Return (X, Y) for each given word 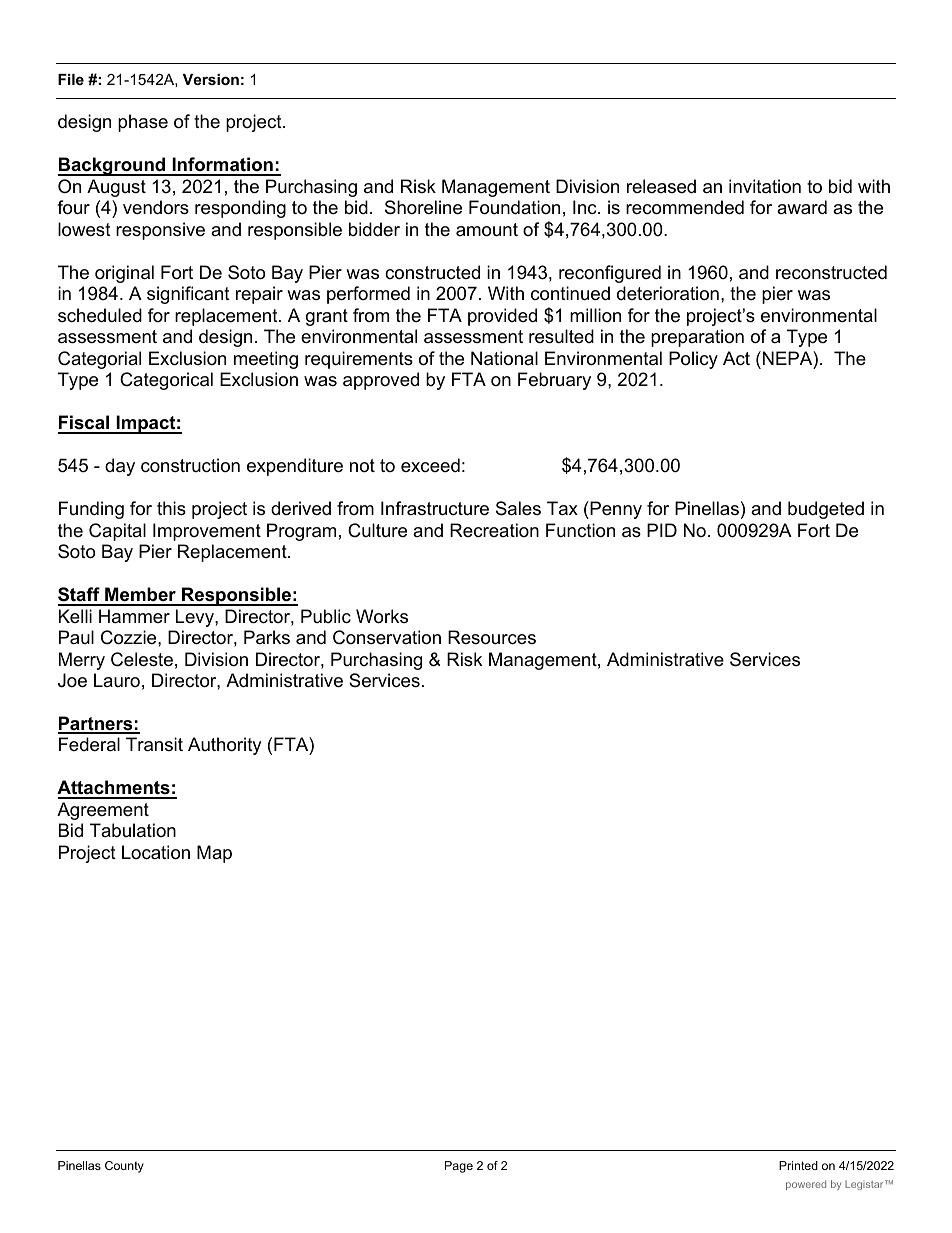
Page (459, 1167)
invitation (765, 186)
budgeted (826, 510)
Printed (798, 1165)
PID (662, 530)
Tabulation (133, 830)
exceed (430, 465)
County (124, 1167)
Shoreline (423, 207)
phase (143, 123)
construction (190, 465)
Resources (492, 637)
